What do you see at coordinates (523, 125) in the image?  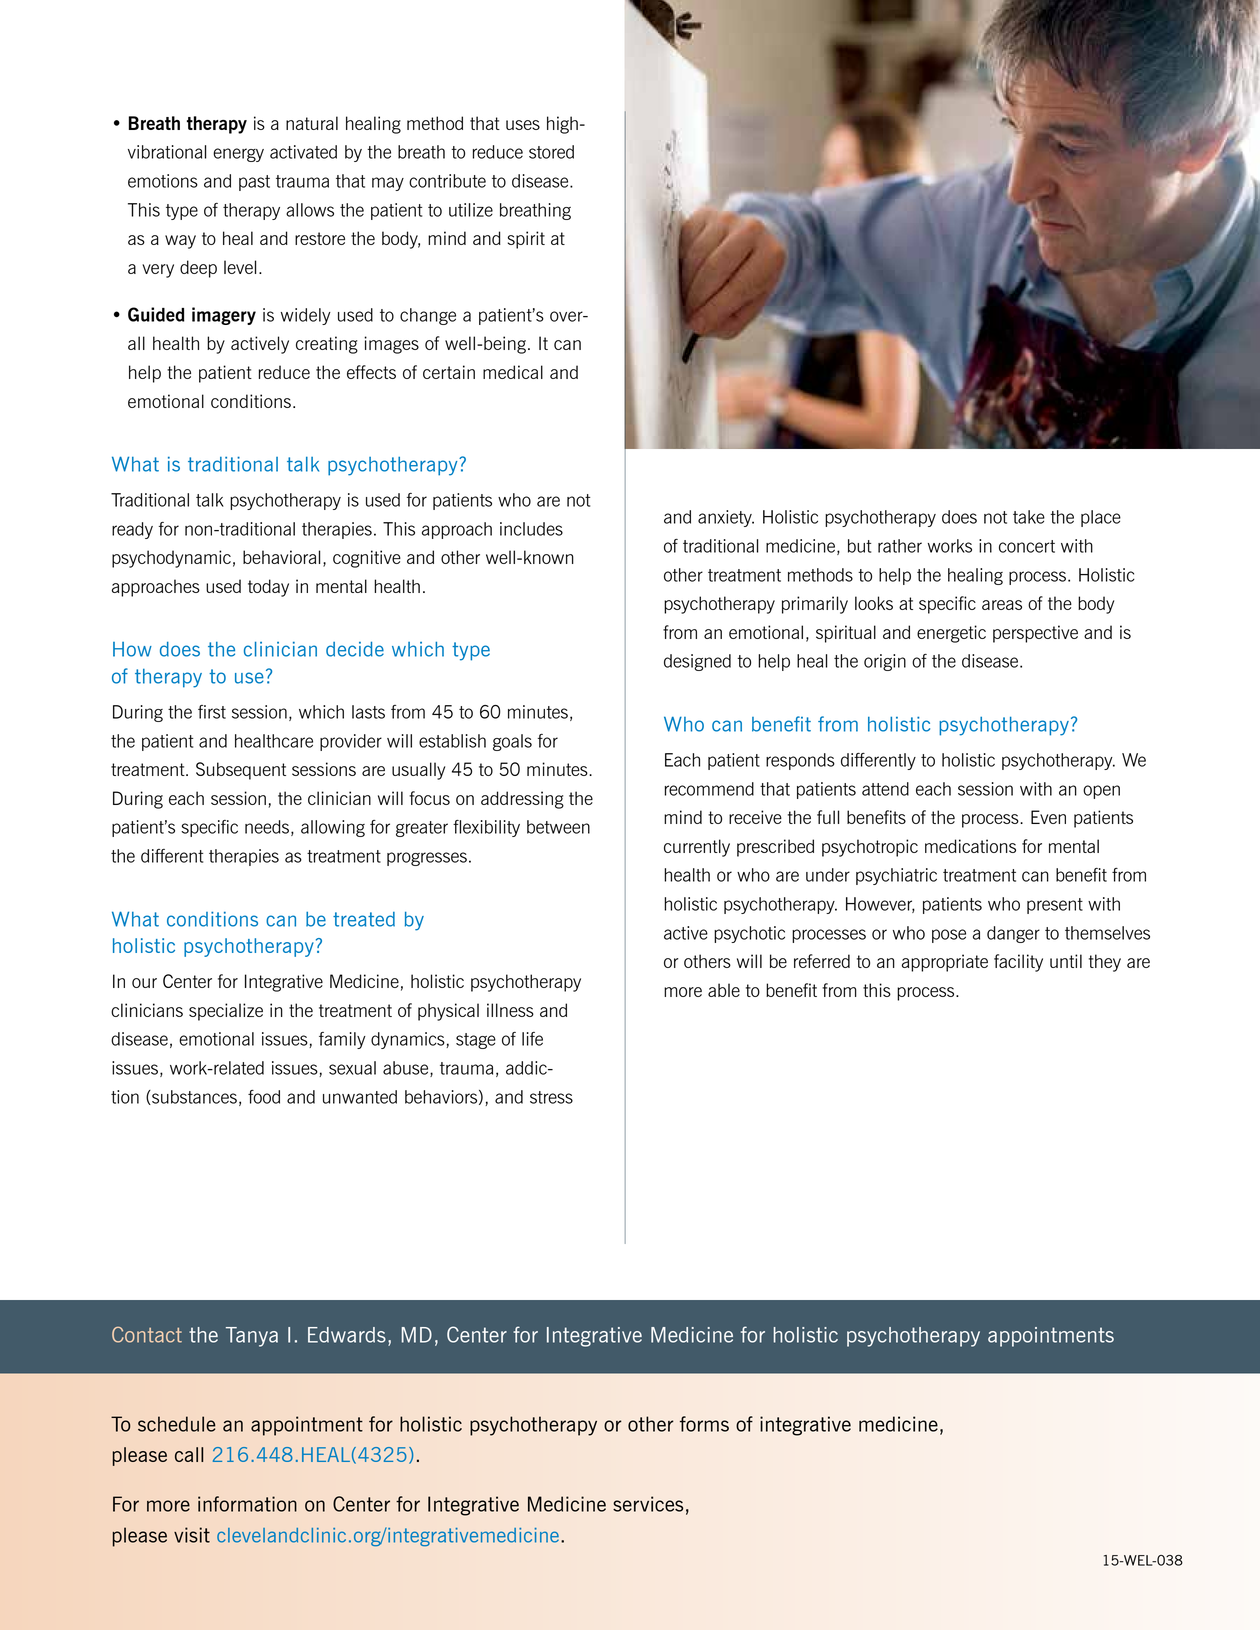 I see `uses` at bounding box center [523, 125].
